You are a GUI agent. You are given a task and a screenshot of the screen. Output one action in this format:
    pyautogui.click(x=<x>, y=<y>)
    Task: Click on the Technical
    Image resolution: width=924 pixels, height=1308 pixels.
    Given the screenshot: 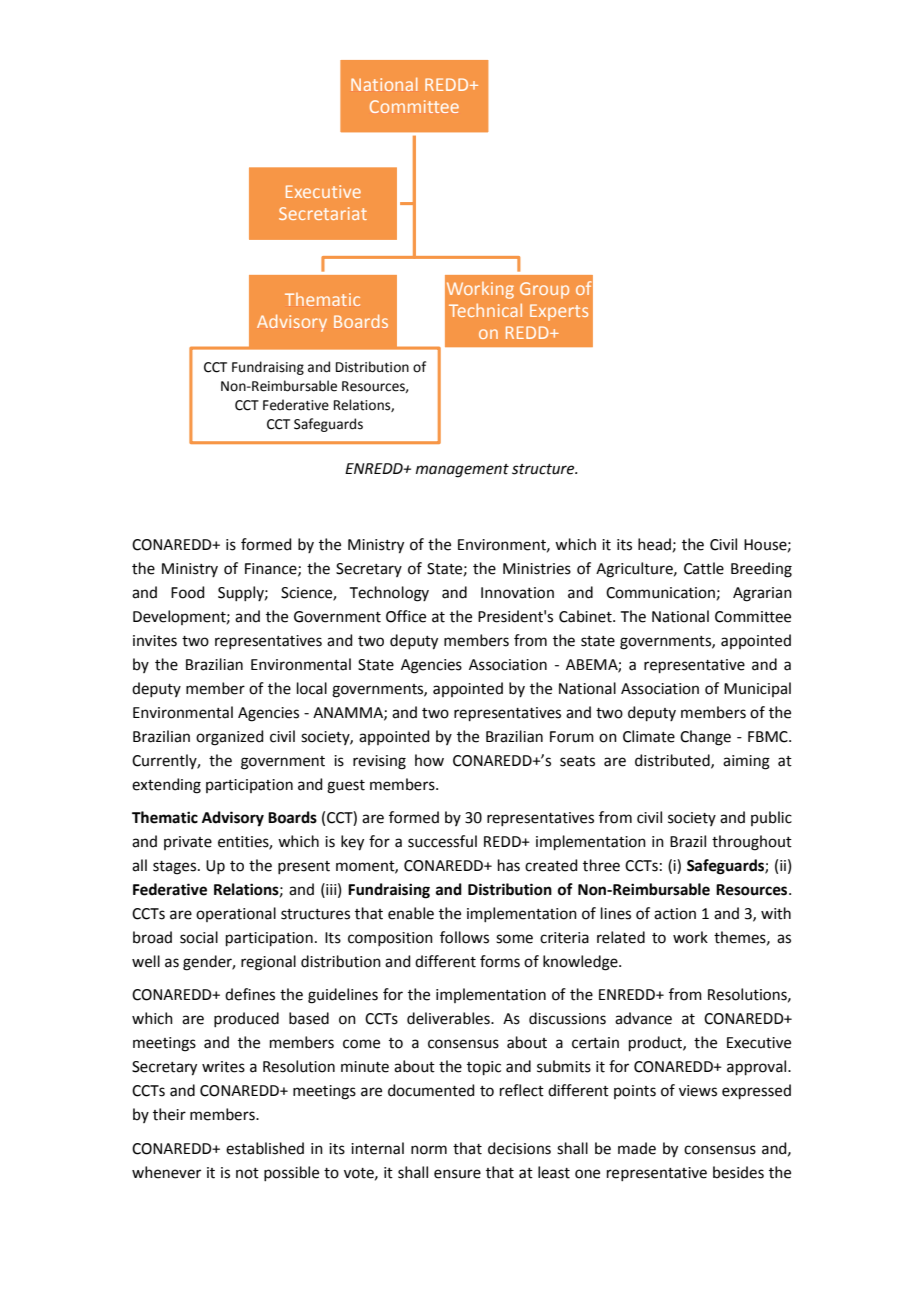 What is the action you would take?
    pyautogui.click(x=485, y=310)
